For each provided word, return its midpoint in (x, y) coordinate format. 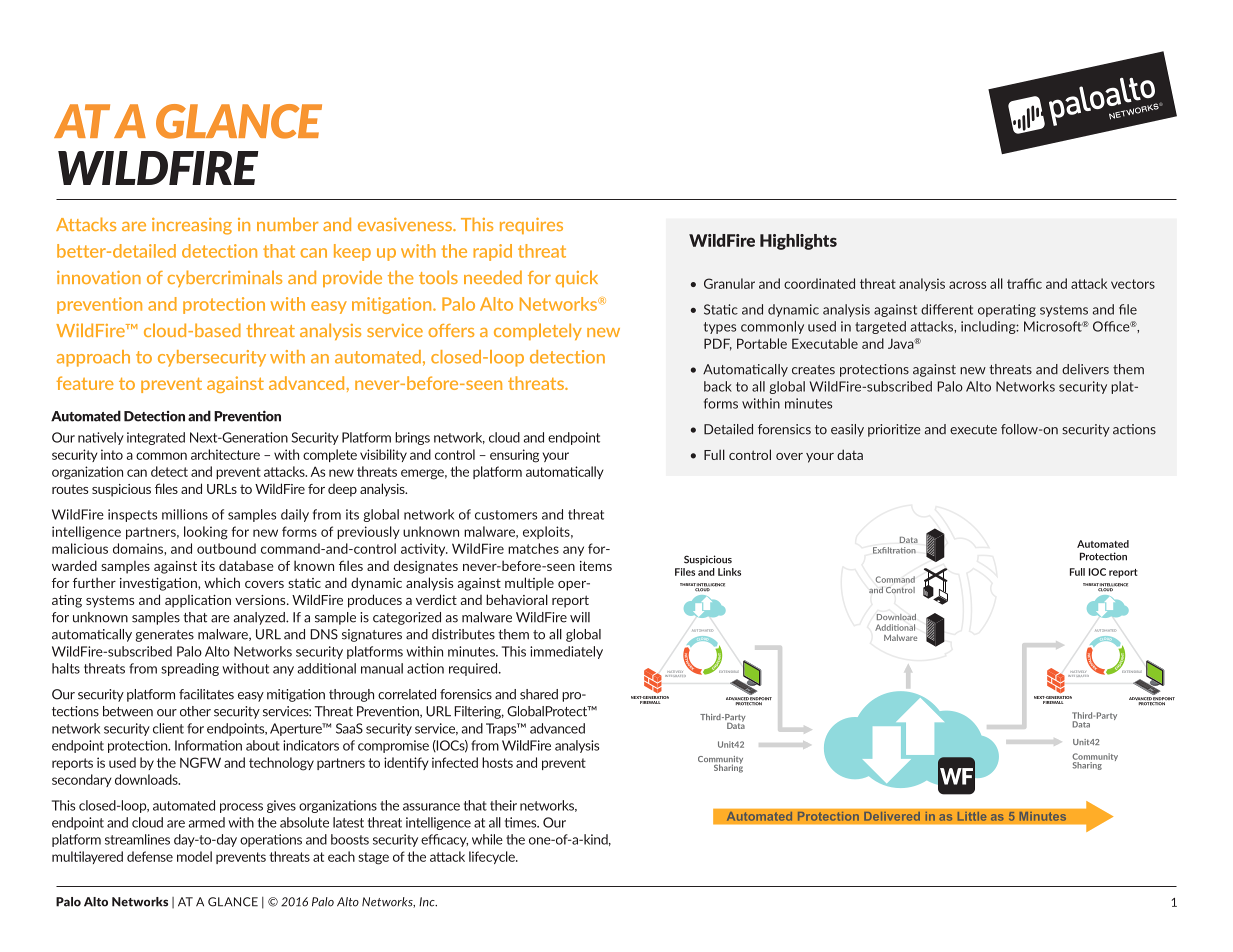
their (503, 805)
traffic (1024, 283)
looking (206, 533)
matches (533, 548)
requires (531, 226)
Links (729, 572)
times (522, 822)
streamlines (137, 839)
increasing (192, 226)
